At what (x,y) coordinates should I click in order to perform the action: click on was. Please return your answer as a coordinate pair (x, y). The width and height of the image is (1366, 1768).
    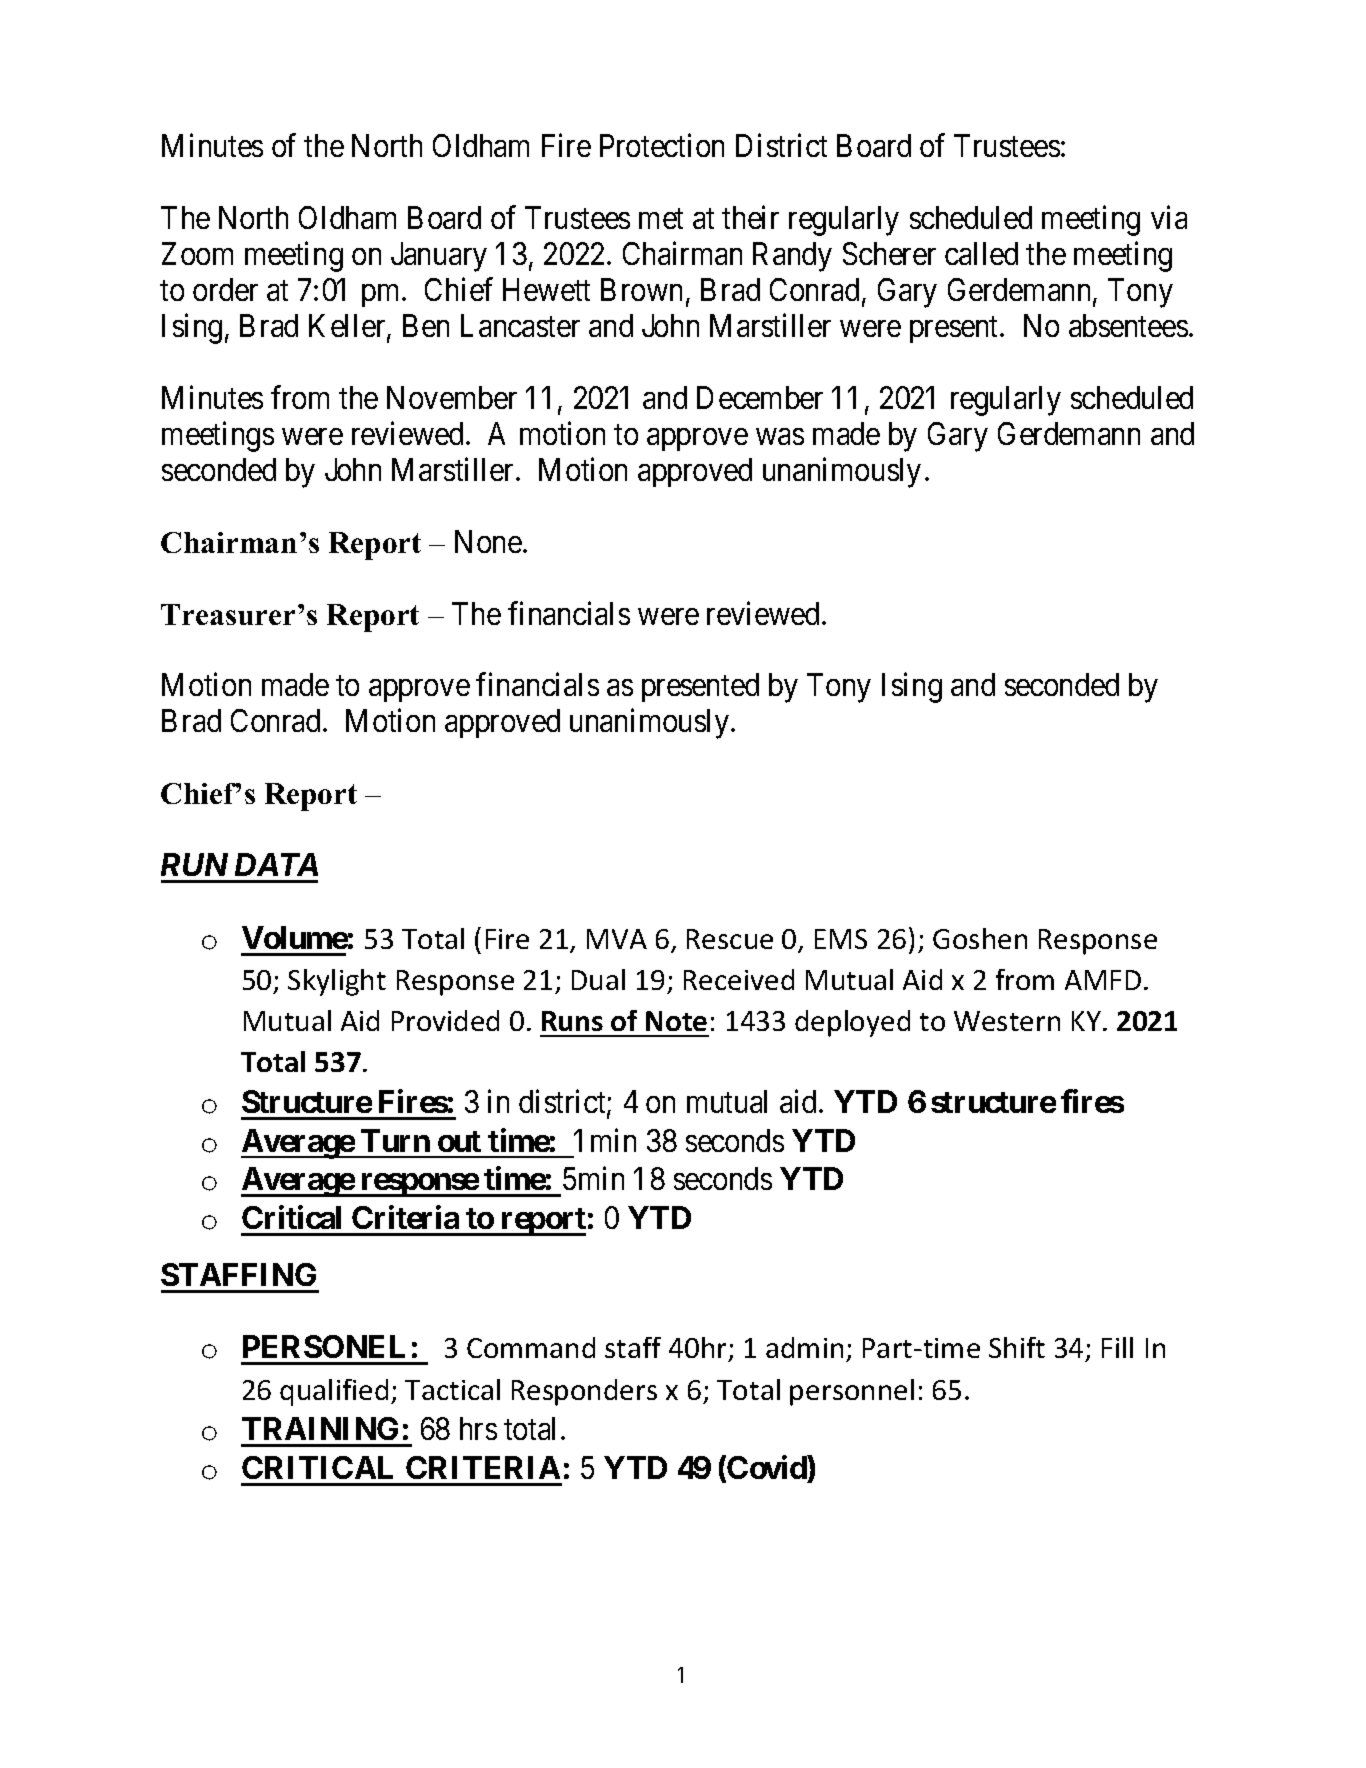
    Looking at the image, I should click on (780, 436).
